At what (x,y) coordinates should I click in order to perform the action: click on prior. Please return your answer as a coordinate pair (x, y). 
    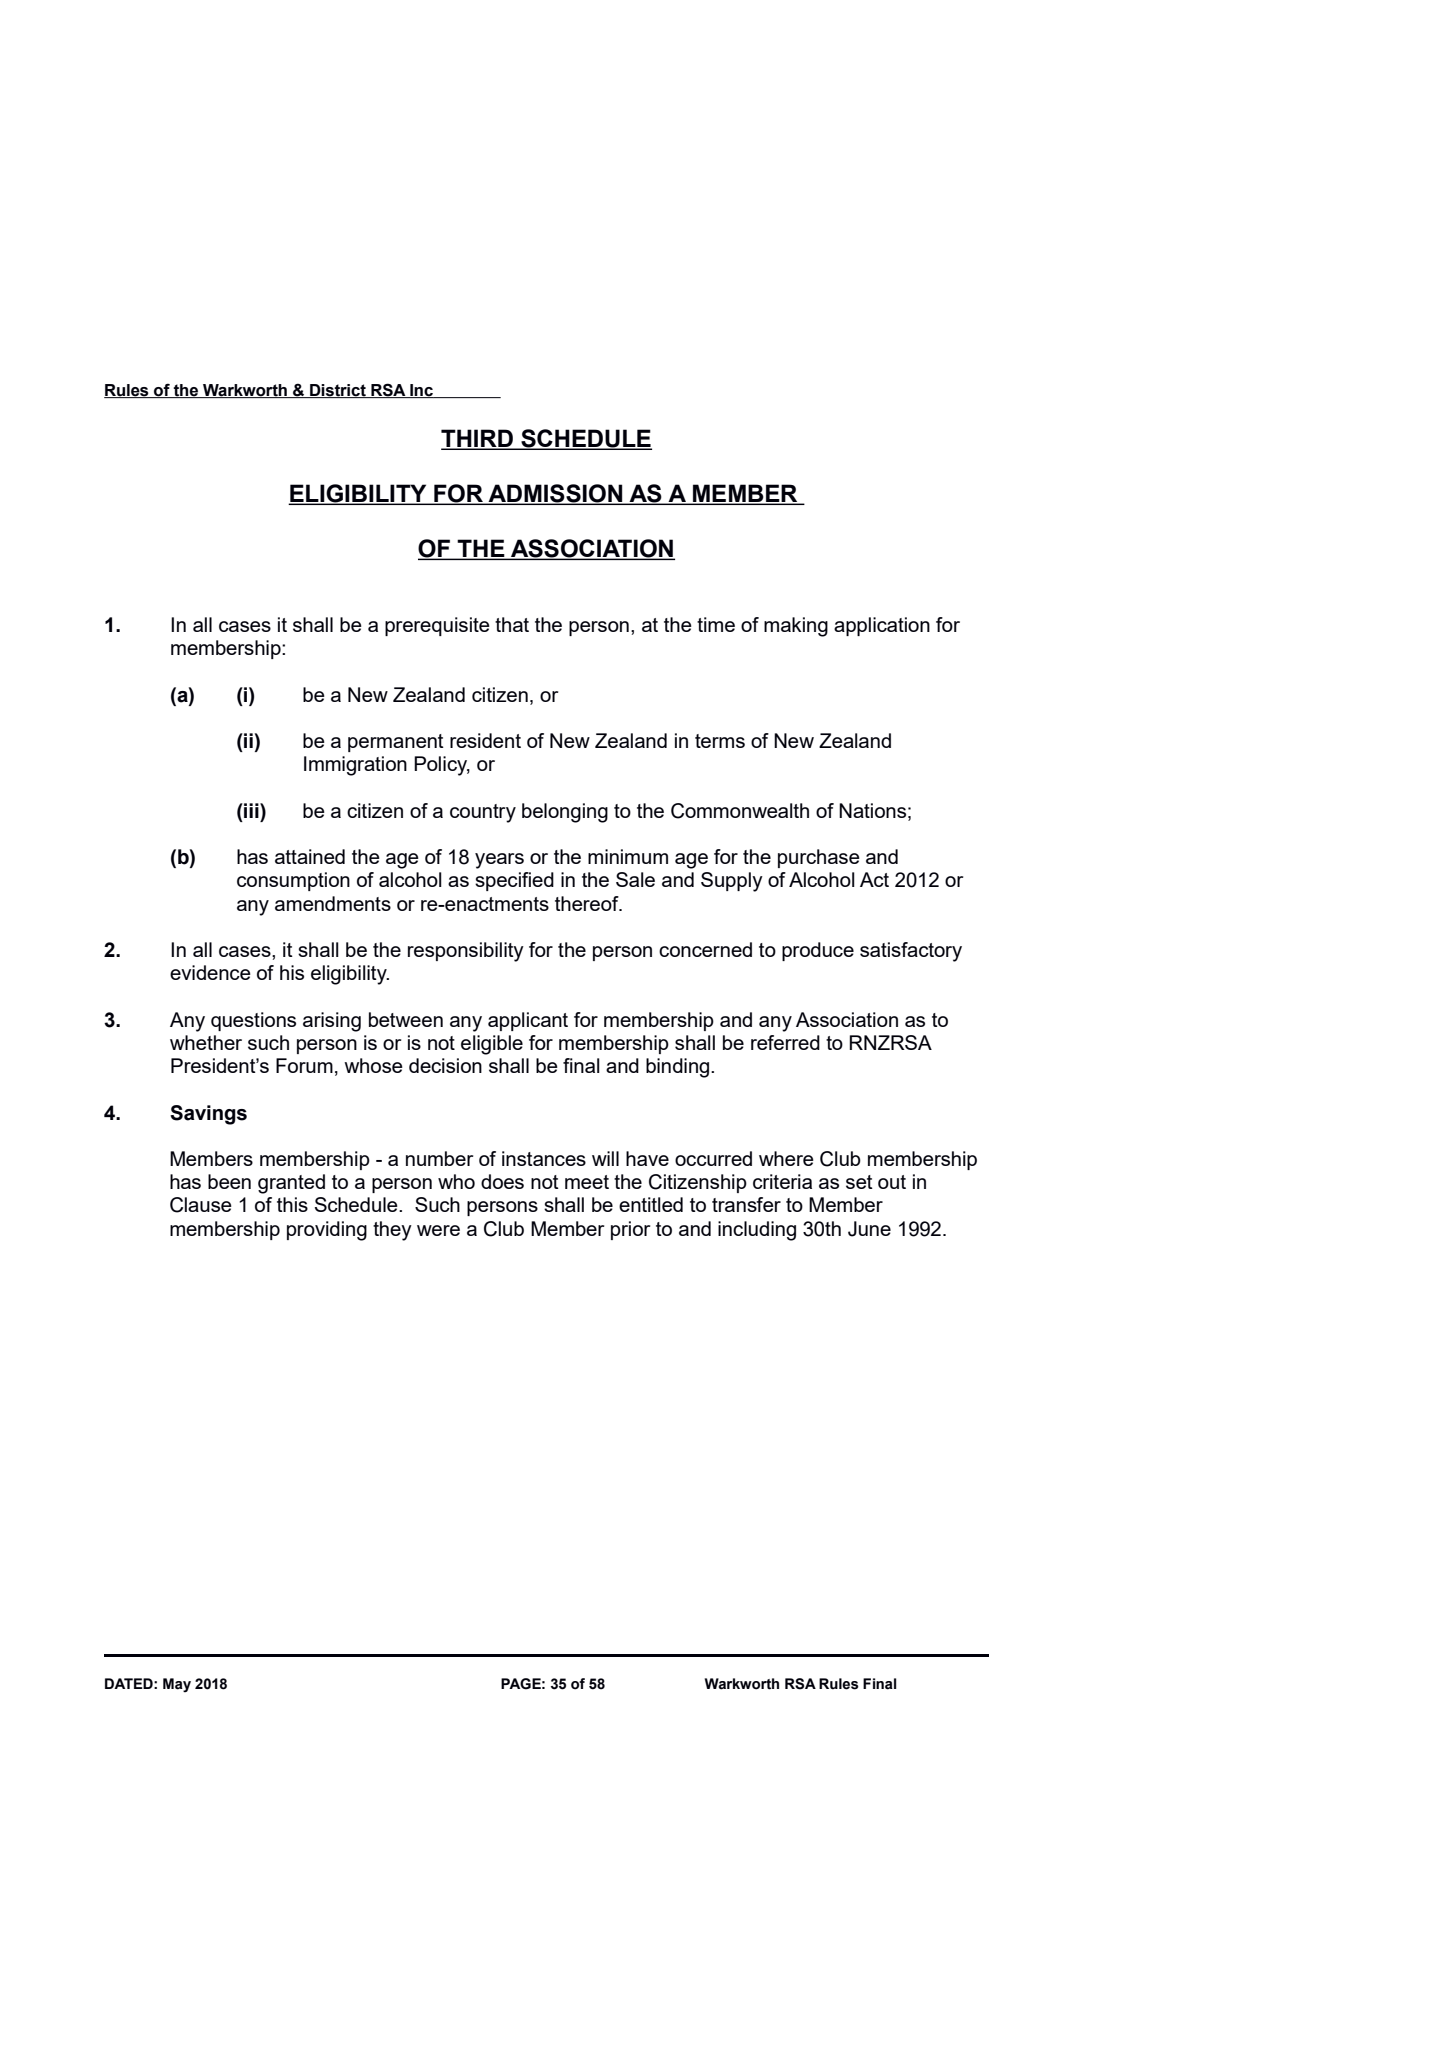
    Looking at the image, I should click on (630, 1230).
